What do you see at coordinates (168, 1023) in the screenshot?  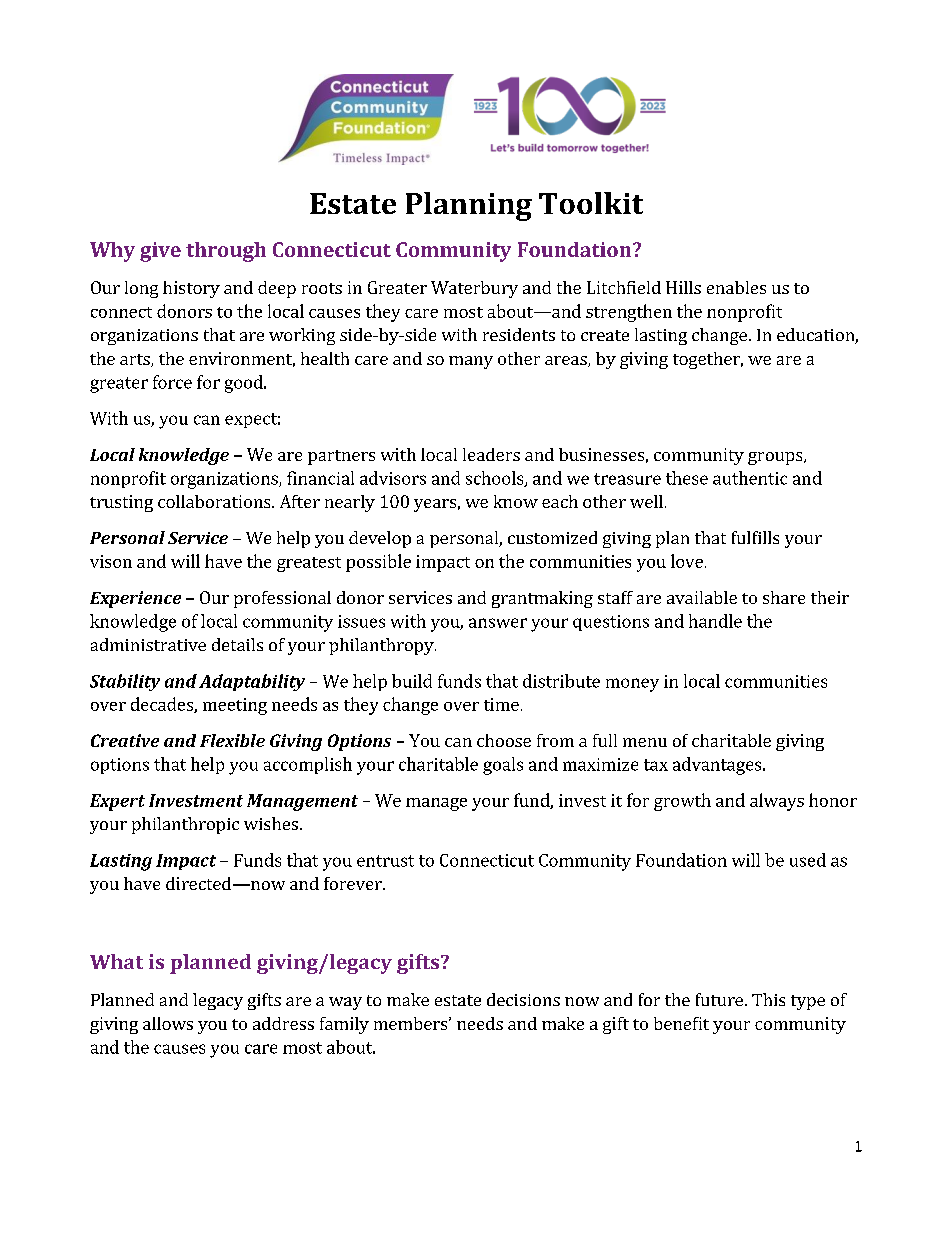 I see `allows` at bounding box center [168, 1023].
